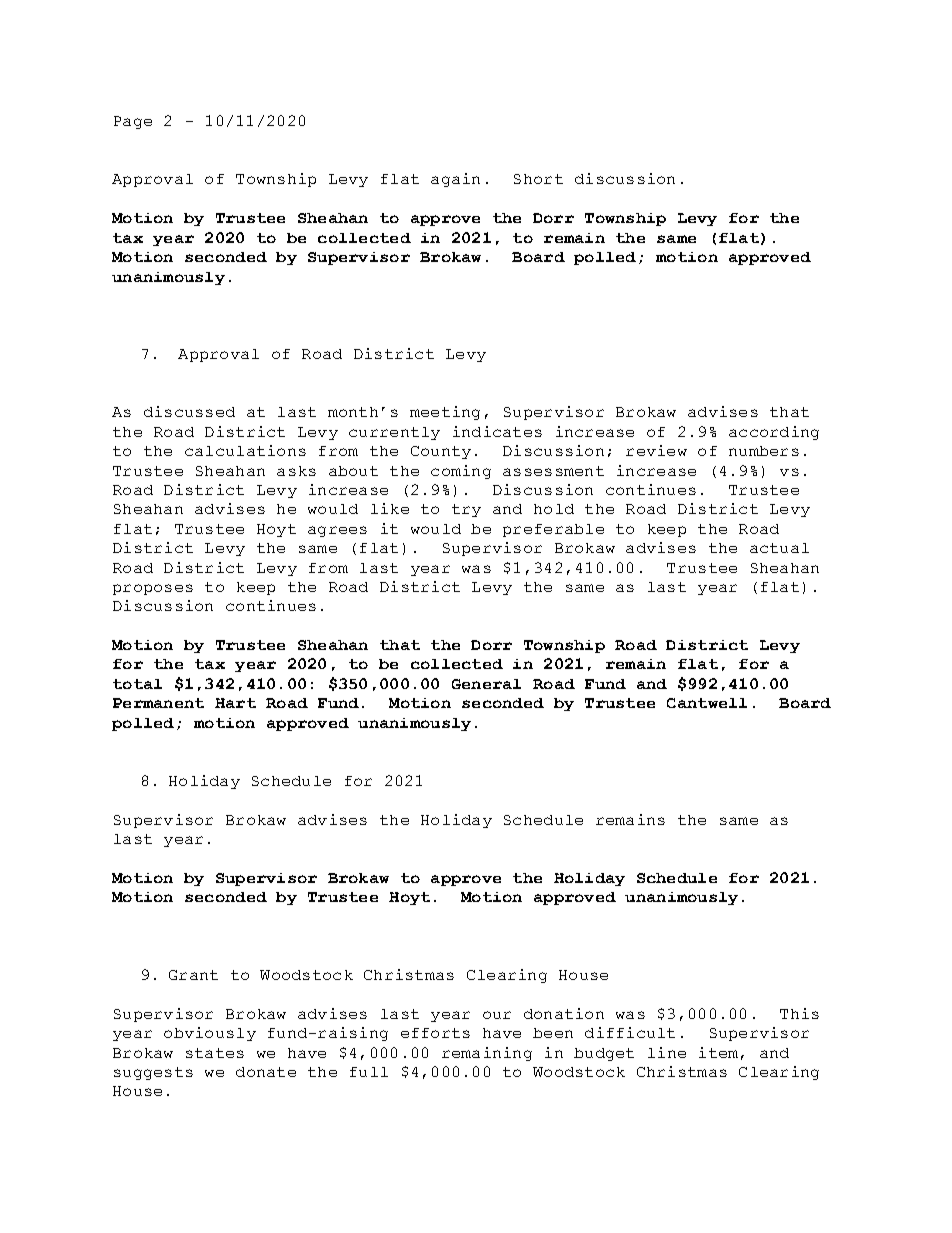 This screenshot has height=1233, width=952. What do you see at coordinates (235, 703) in the screenshot?
I see `Hart` at bounding box center [235, 703].
